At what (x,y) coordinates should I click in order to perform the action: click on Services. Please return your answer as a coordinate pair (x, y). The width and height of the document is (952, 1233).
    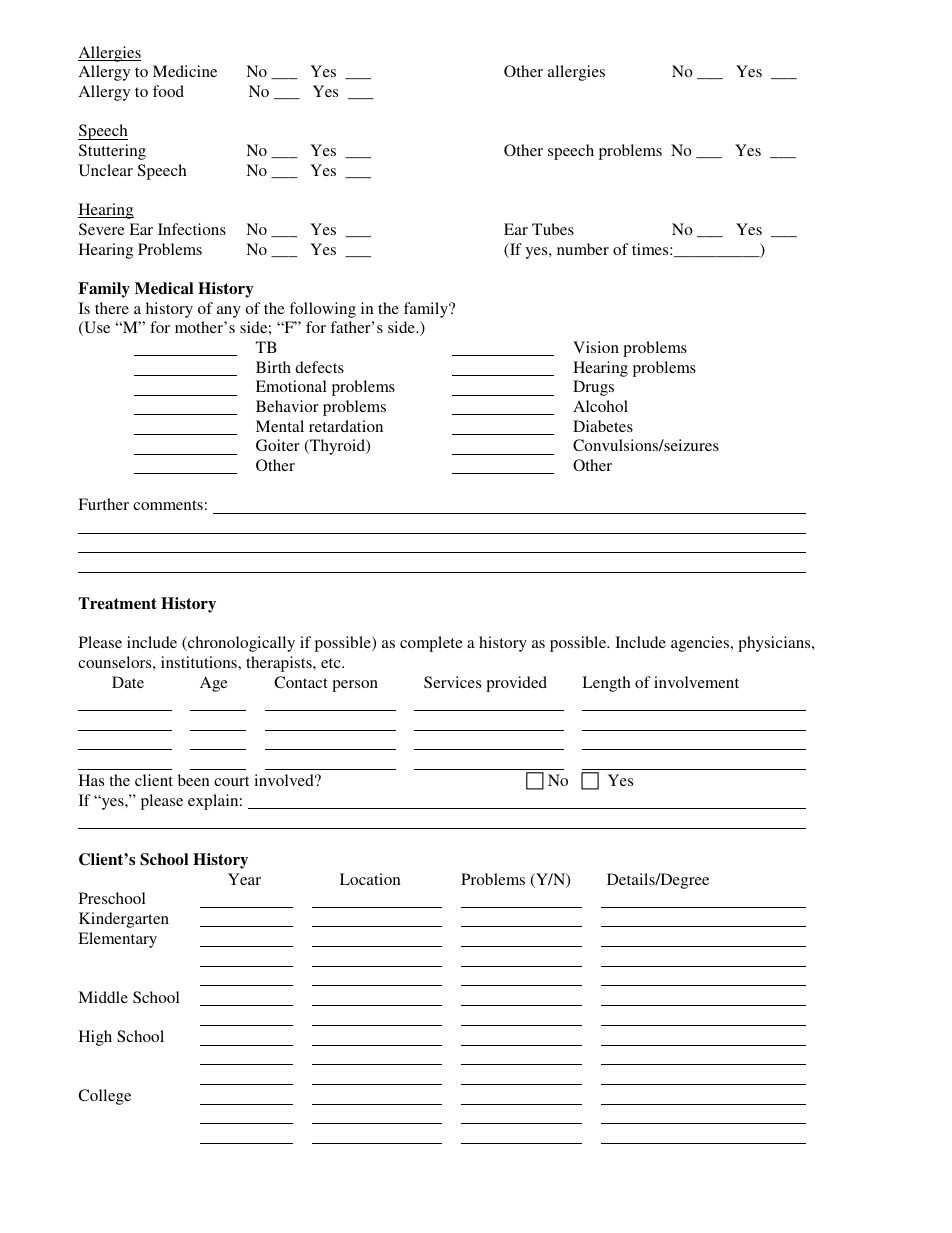
    Looking at the image, I should click on (452, 682).
